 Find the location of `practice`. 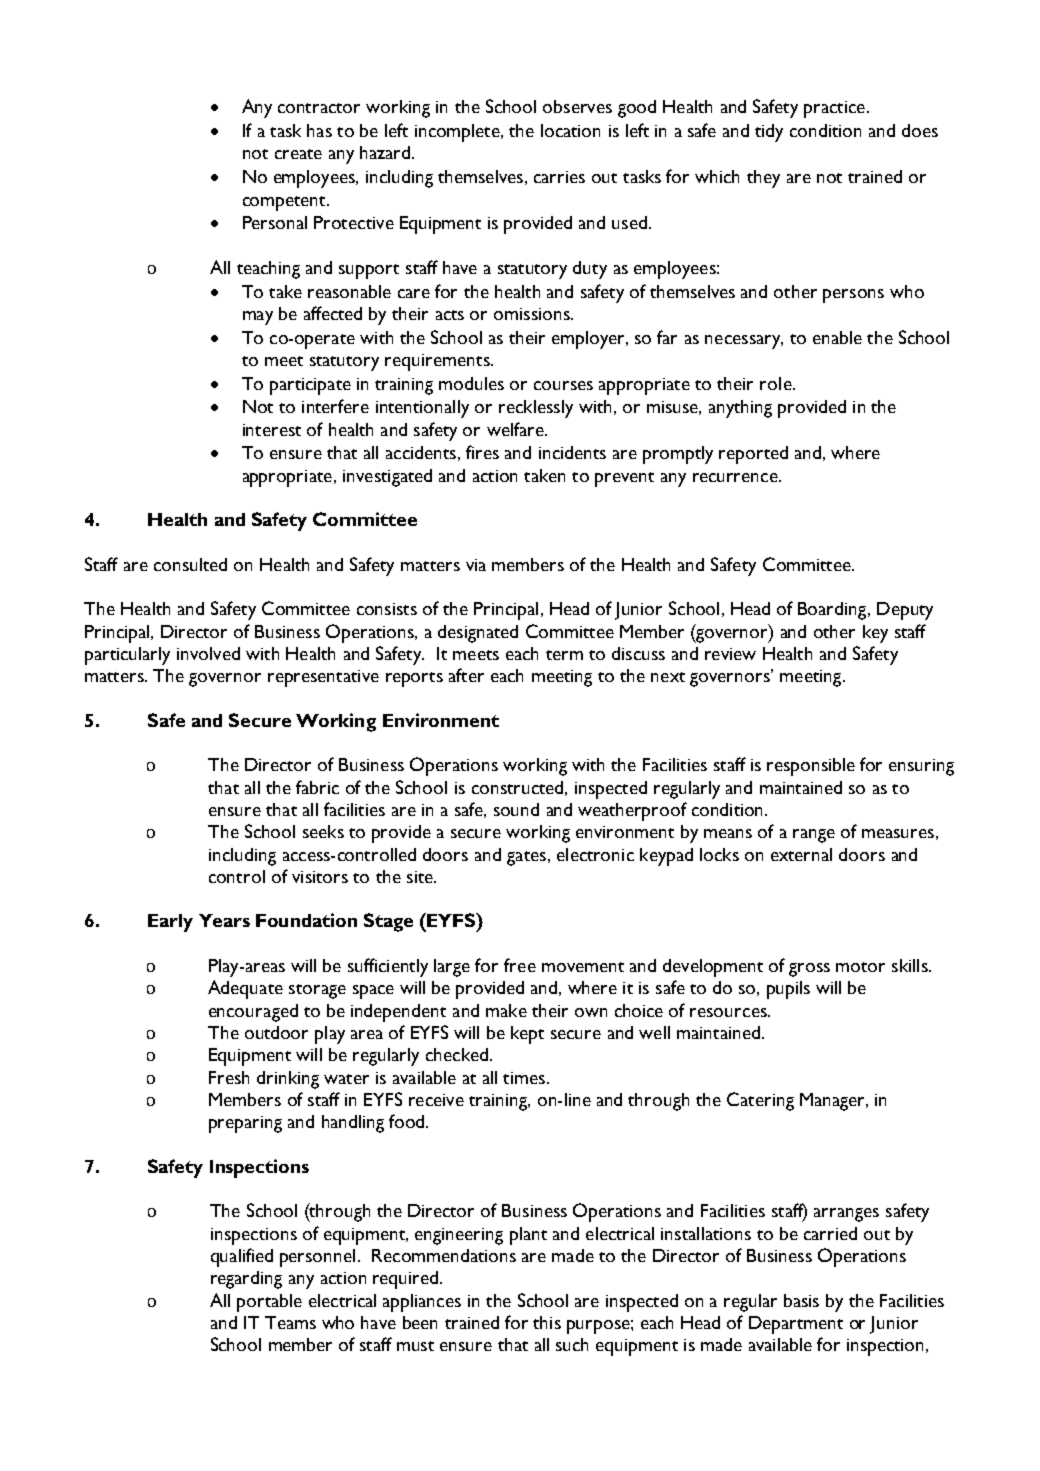

practice is located at coordinates (834, 109).
